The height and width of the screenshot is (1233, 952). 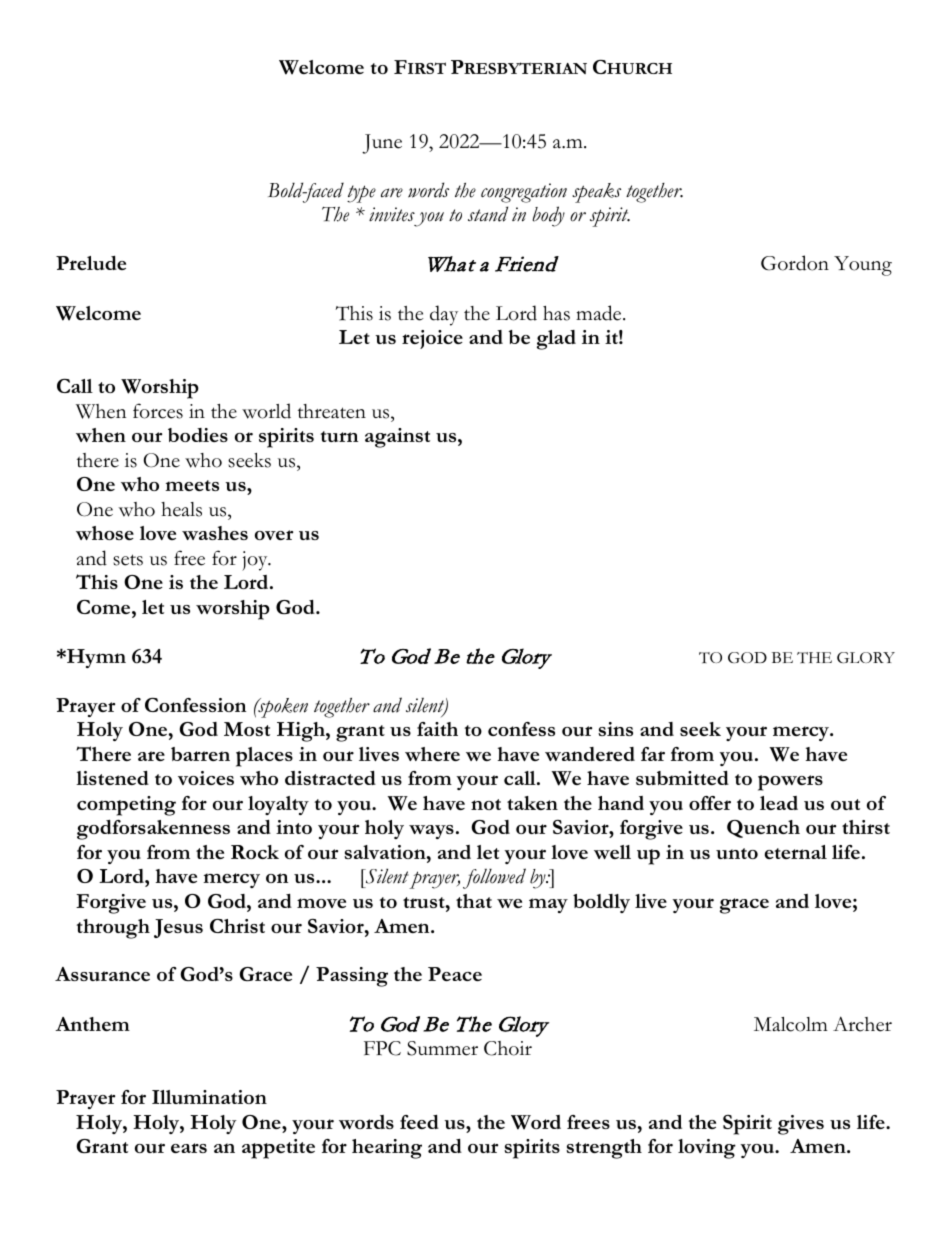 What do you see at coordinates (437, 729) in the screenshot?
I see `faith` at bounding box center [437, 729].
